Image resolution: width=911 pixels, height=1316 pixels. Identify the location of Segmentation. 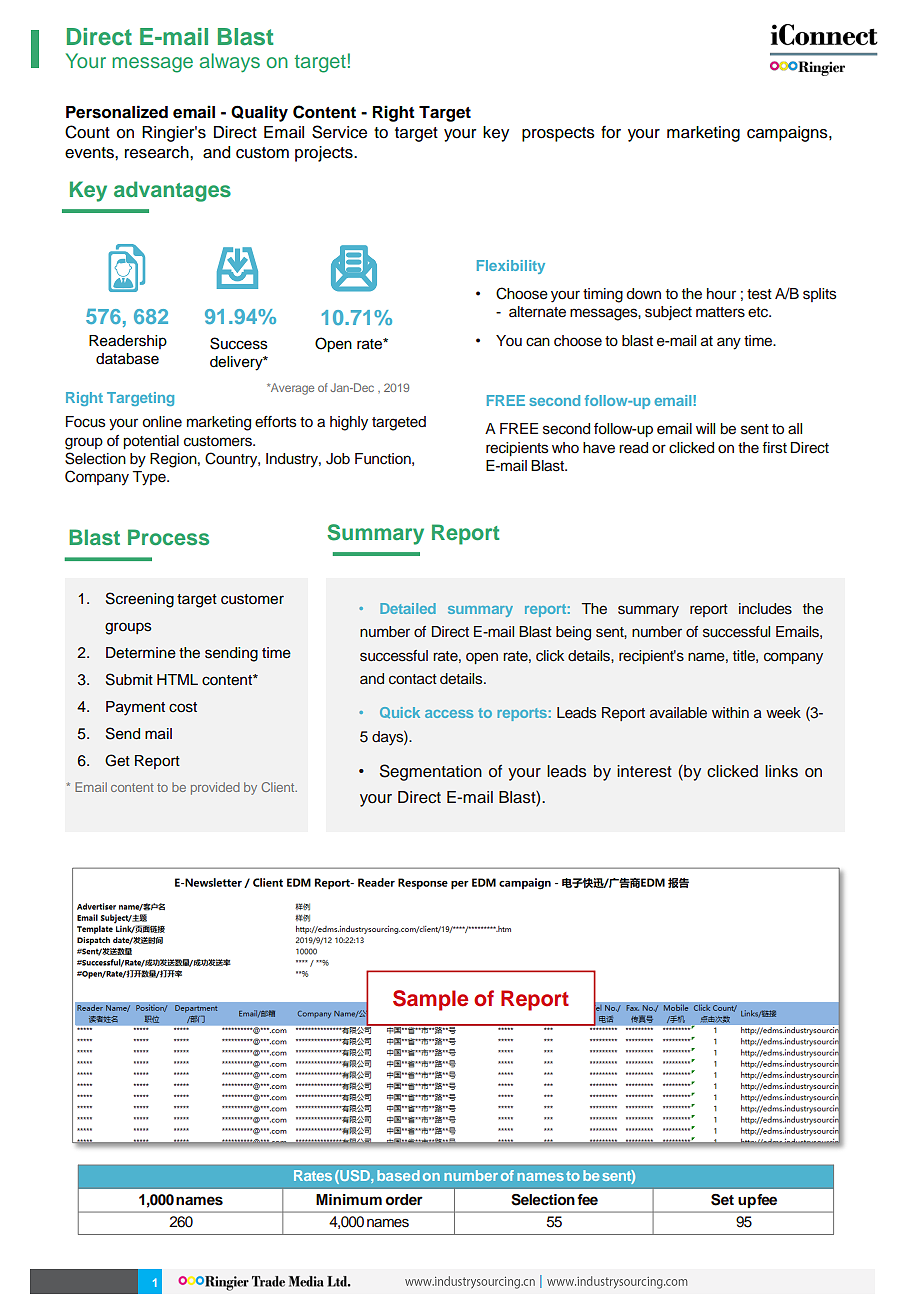
(431, 772).
